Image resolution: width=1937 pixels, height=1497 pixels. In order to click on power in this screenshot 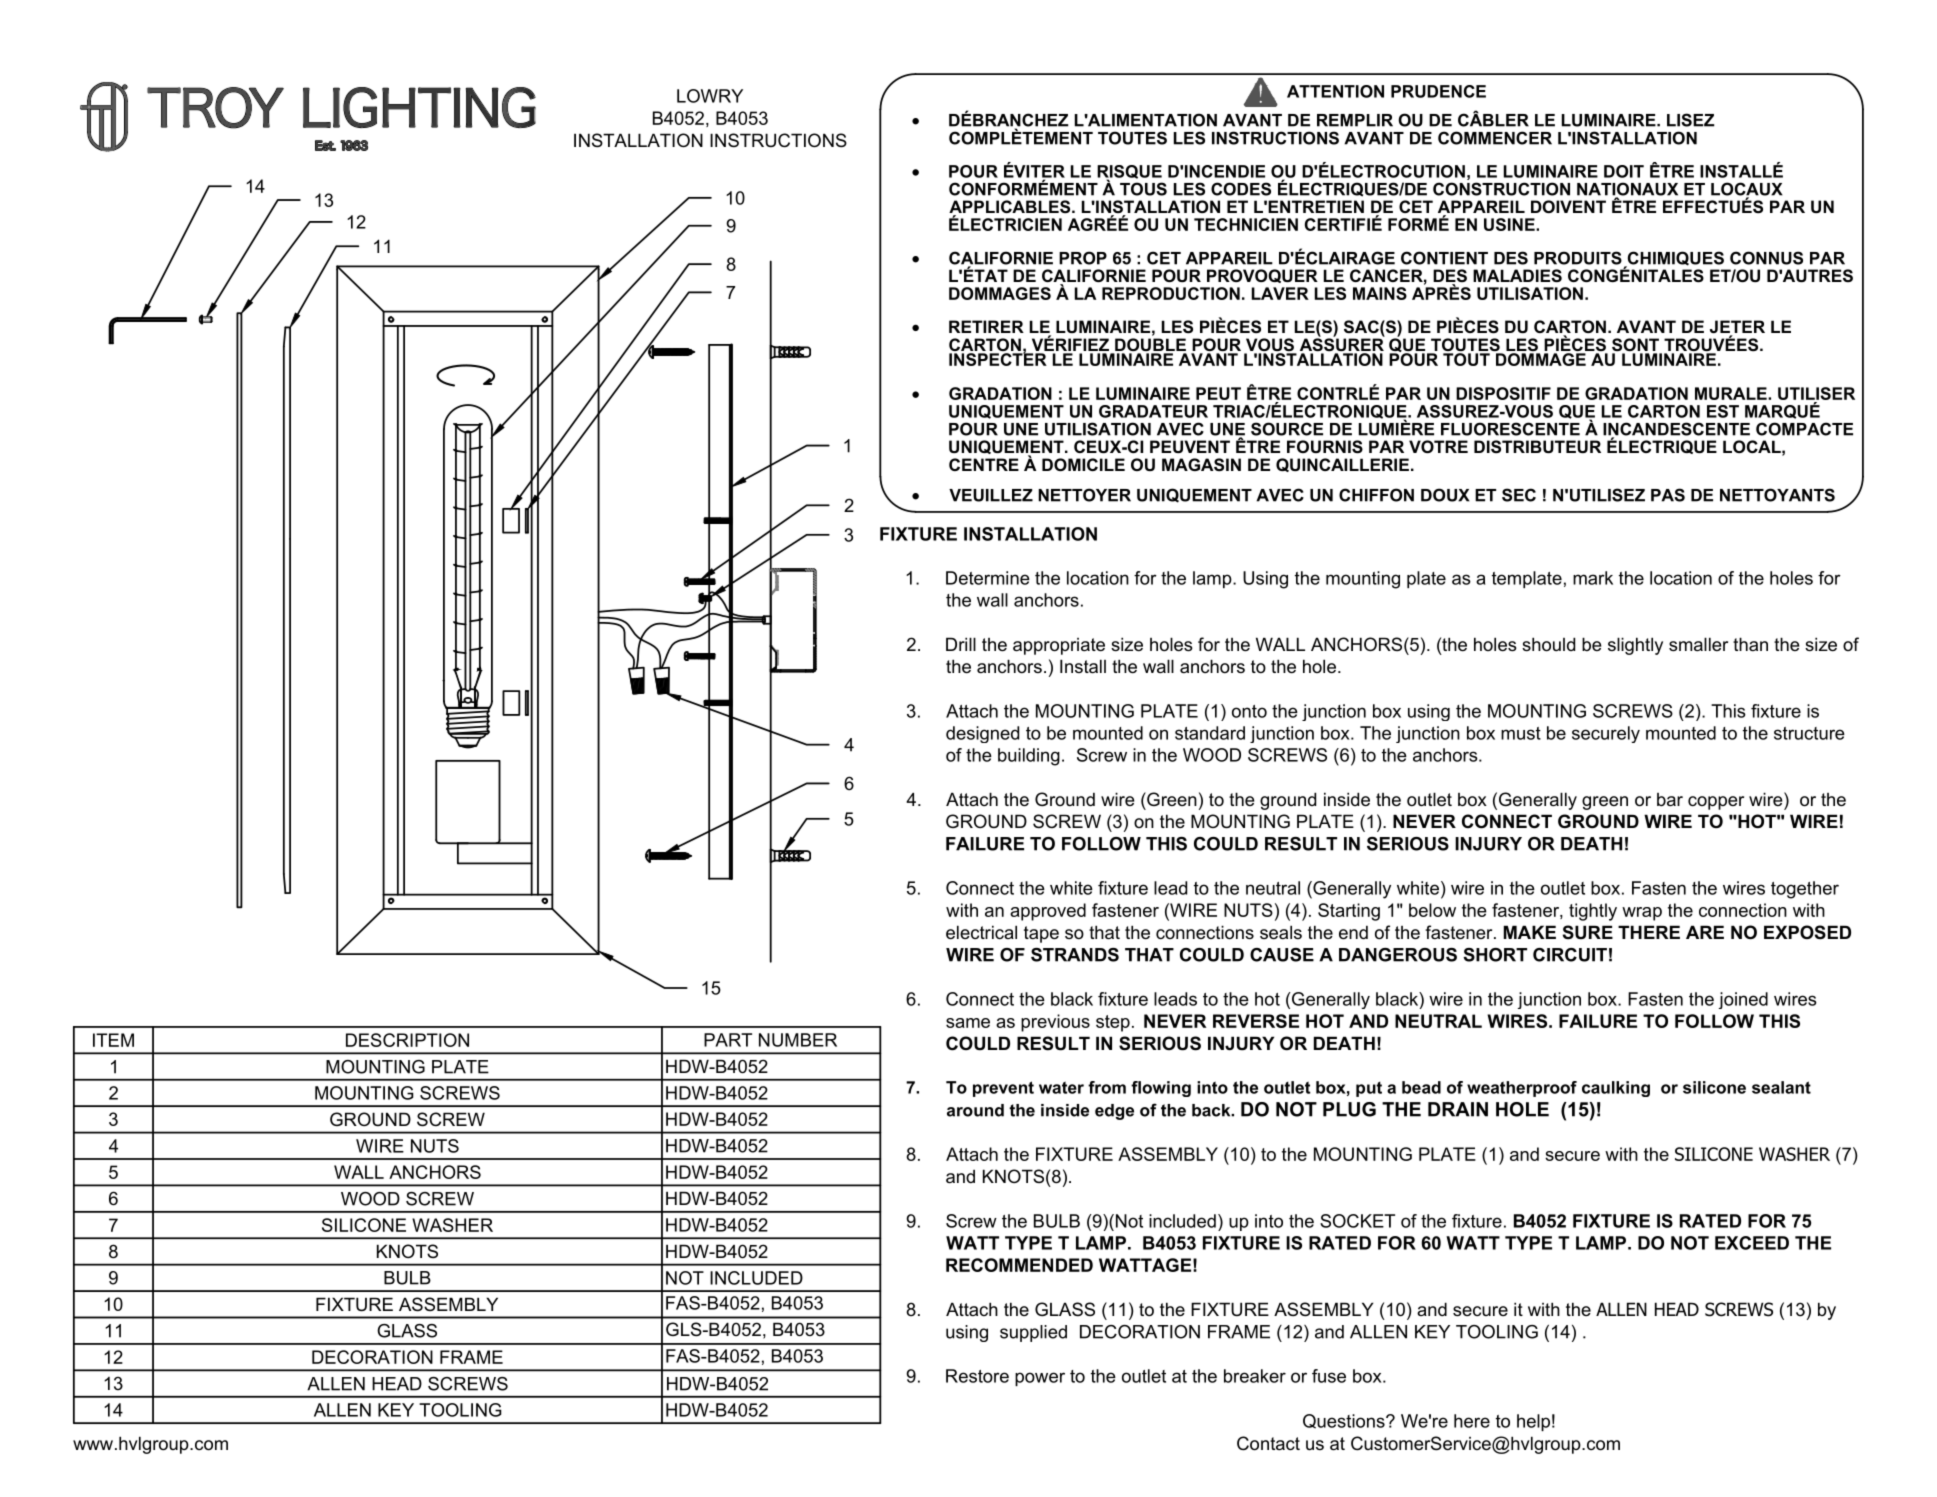, I will do `click(1040, 1379)`.
